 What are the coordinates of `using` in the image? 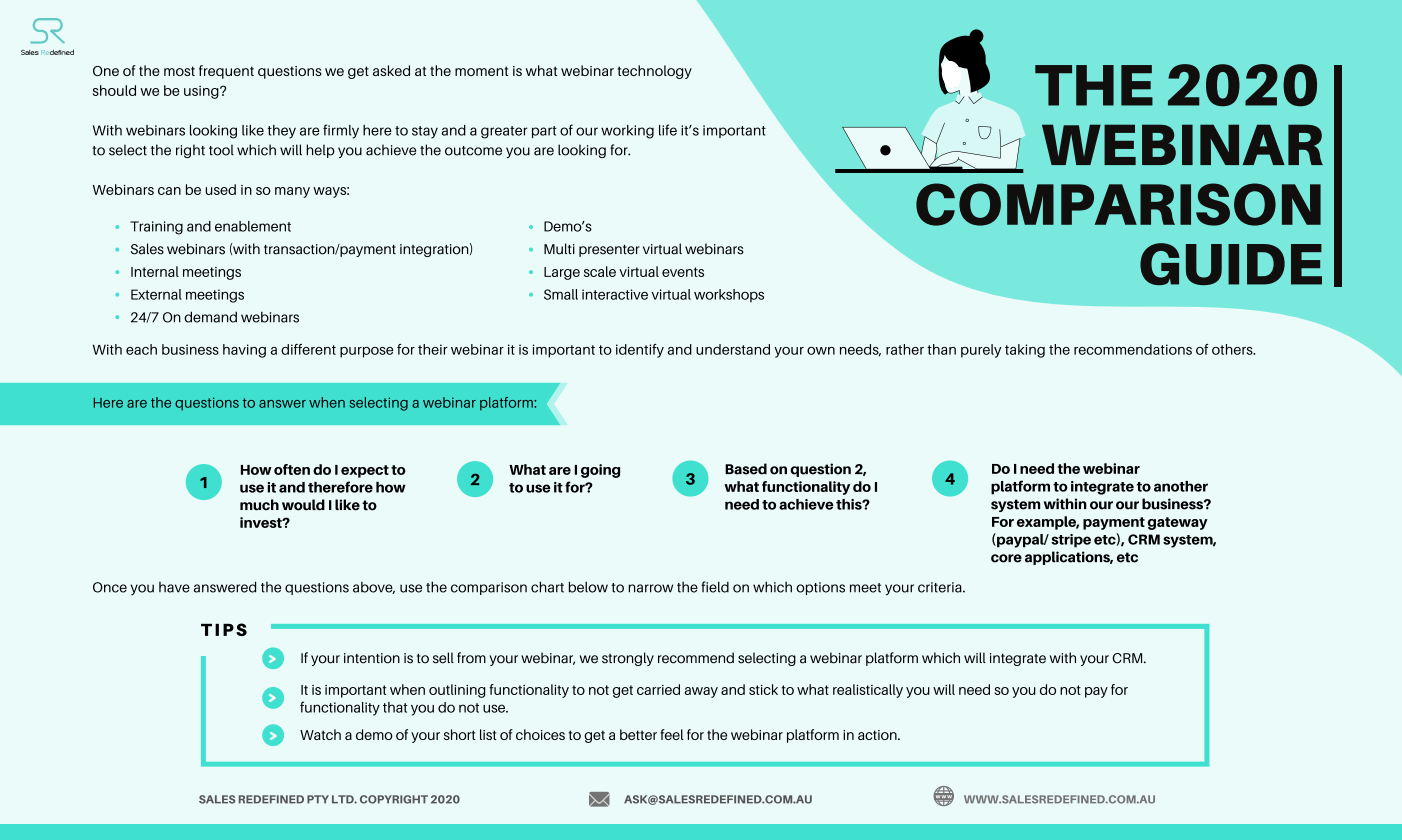 It's located at (202, 92).
